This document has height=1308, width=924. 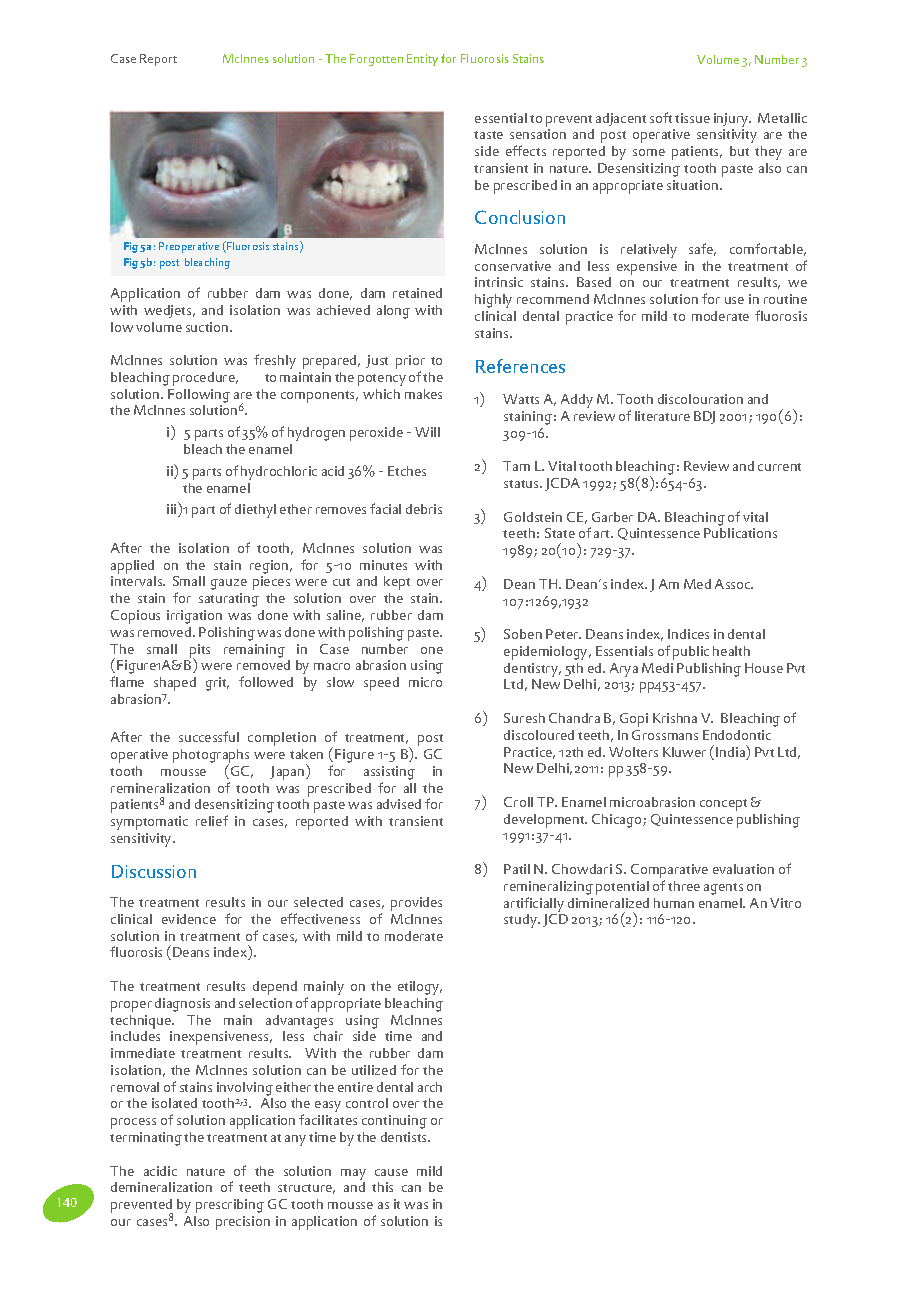 I want to click on Entity, so click(x=422, y=60).
